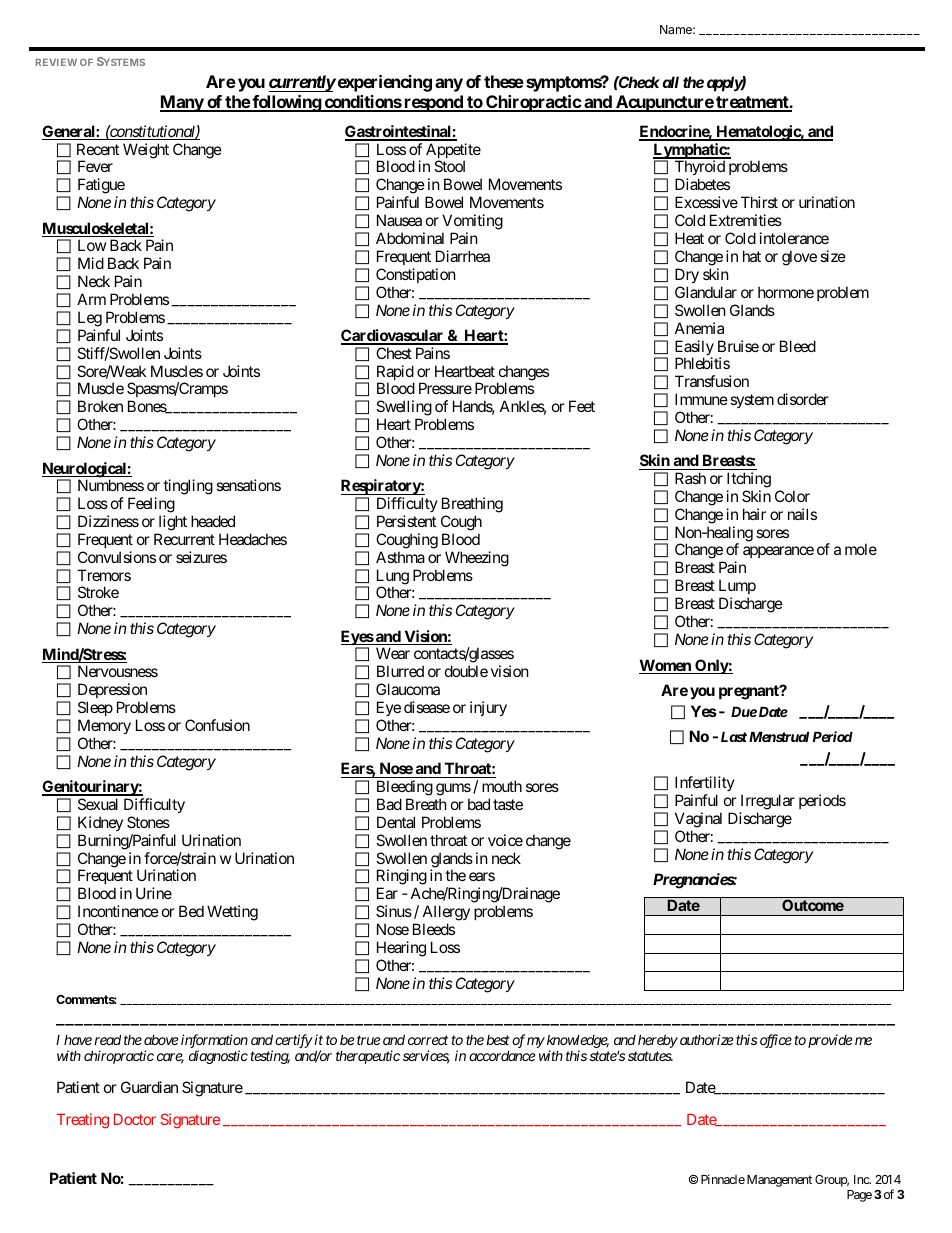 Image resolution: width=952 pixels, height=1233 pixels. Describe the element at coordinates (433, 103) in the image. I see `respond` at that location.
